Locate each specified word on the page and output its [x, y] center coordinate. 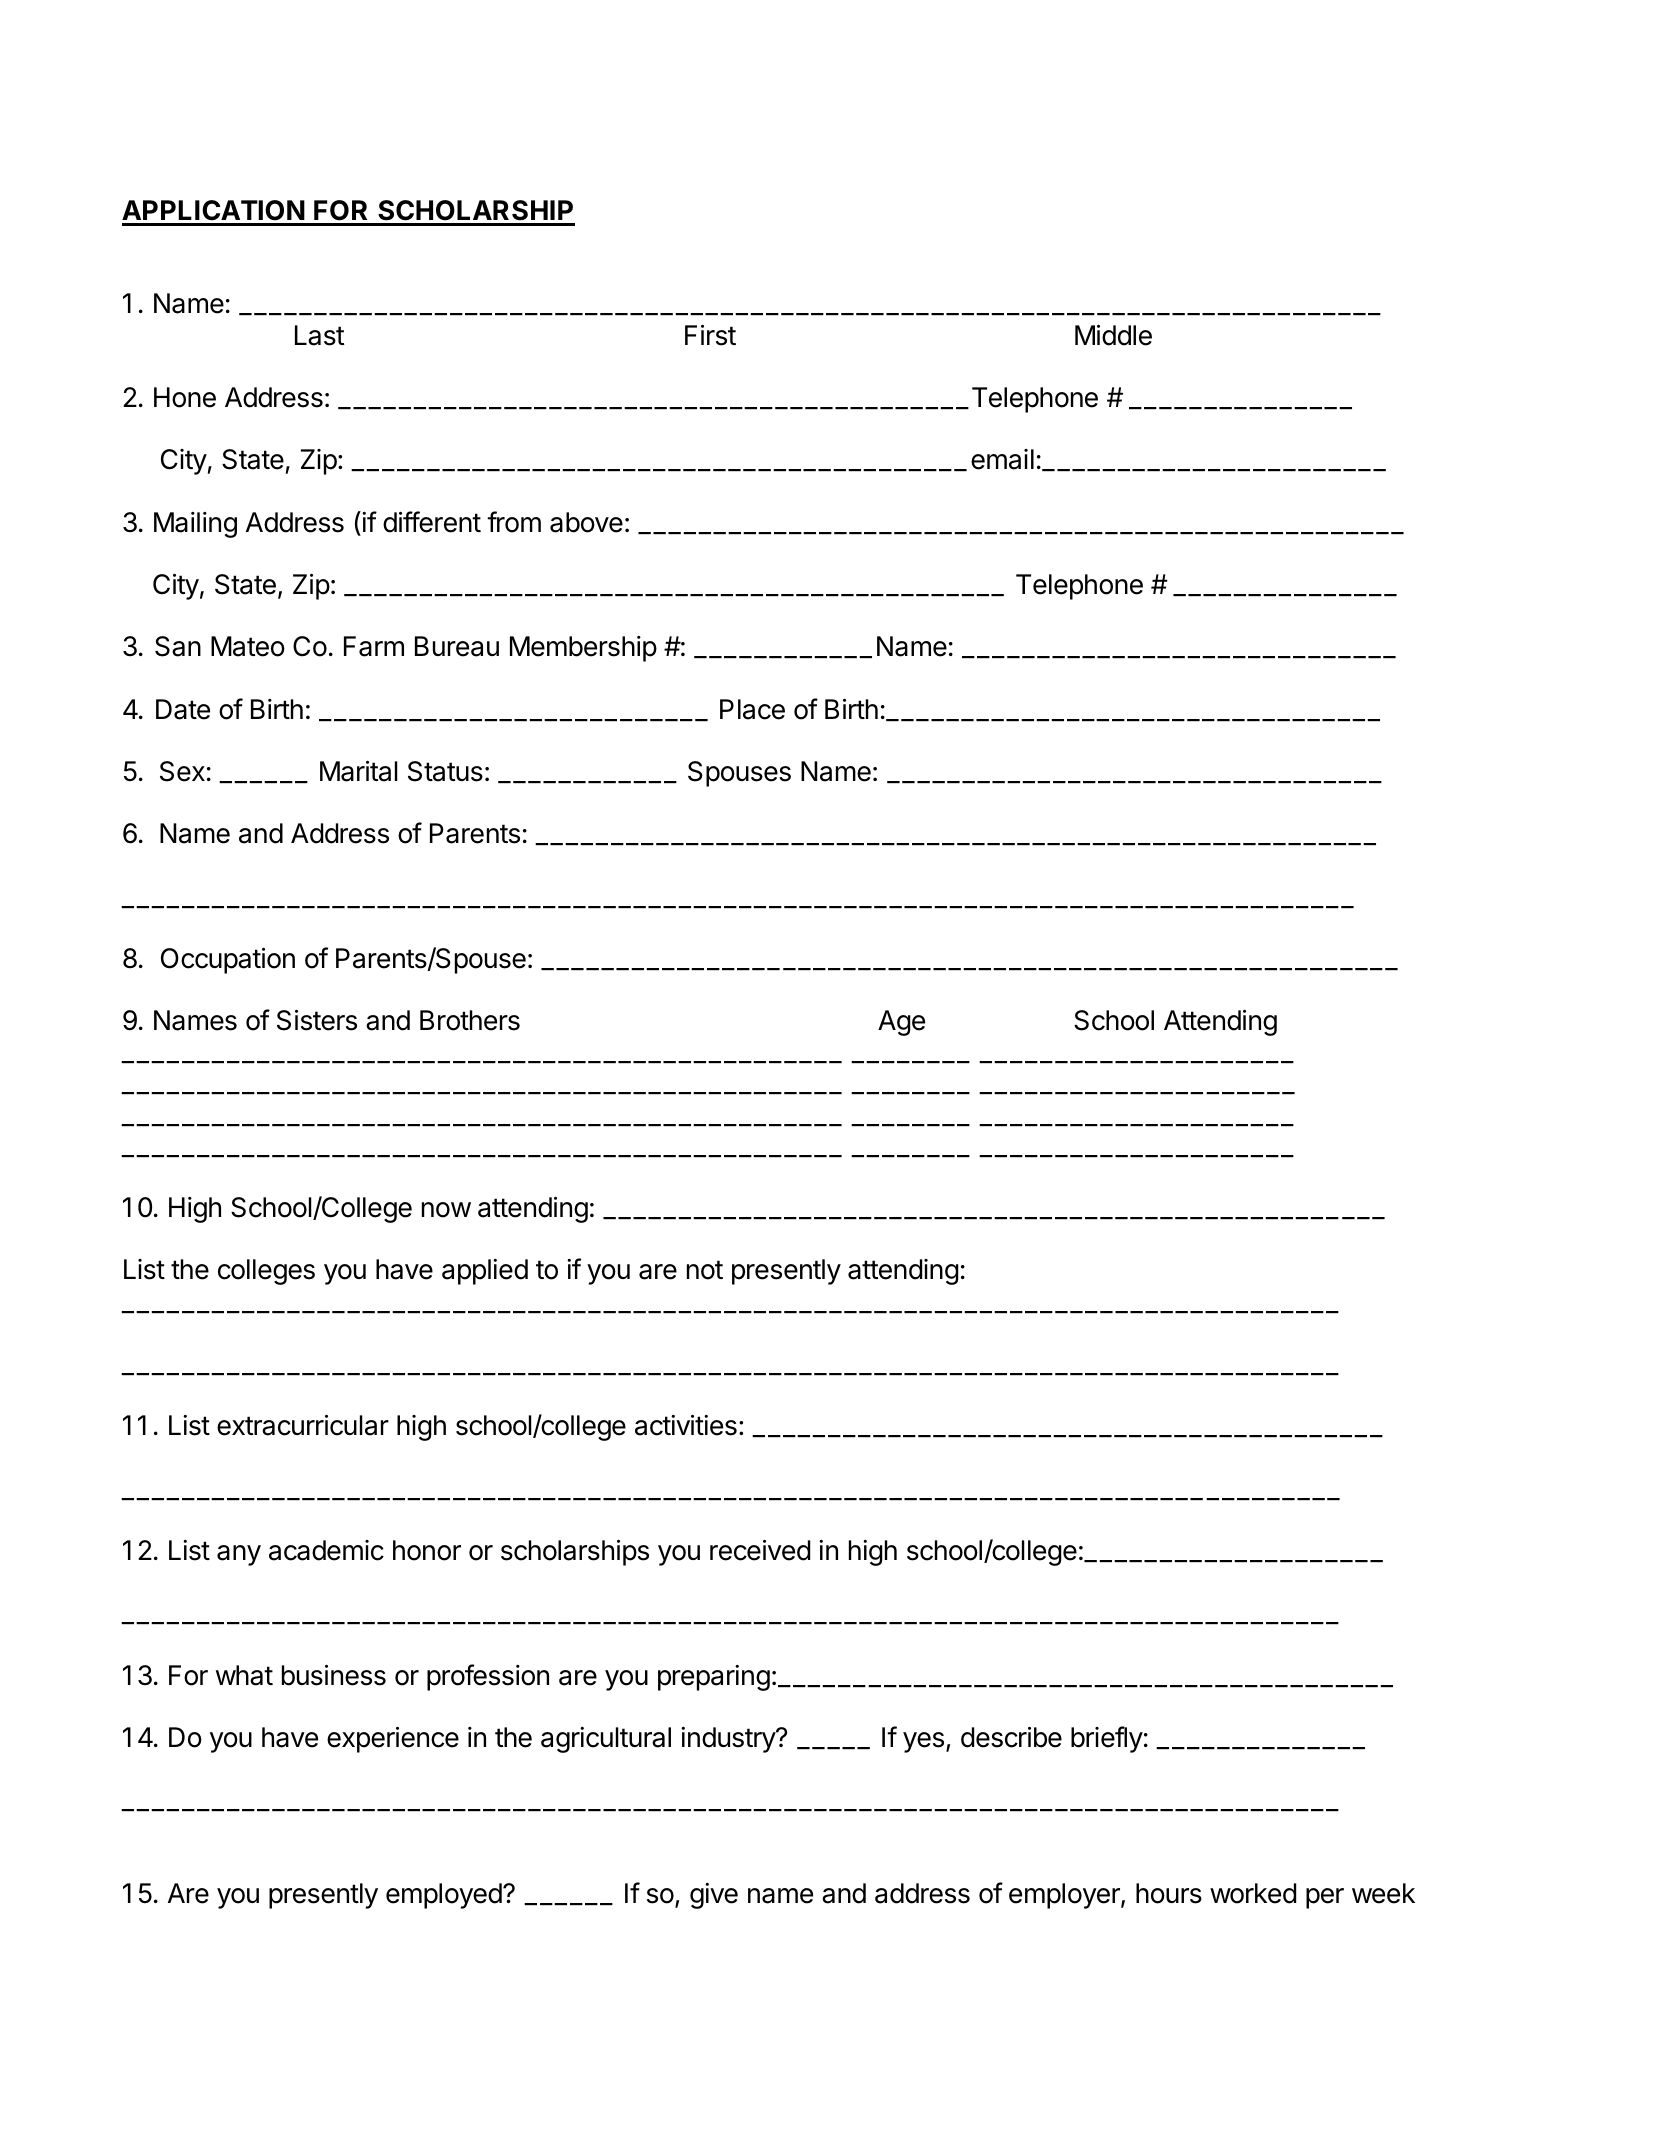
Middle [1113, 335]
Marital [359, 771]
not [705, 1270]
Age [901, 1023]
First [710, 335]
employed [444, 1896]
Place [752, 709]
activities [686, 1425]
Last [319, 335]
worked [1253, 1893]
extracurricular [303, 1425]
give [714, 1896]
